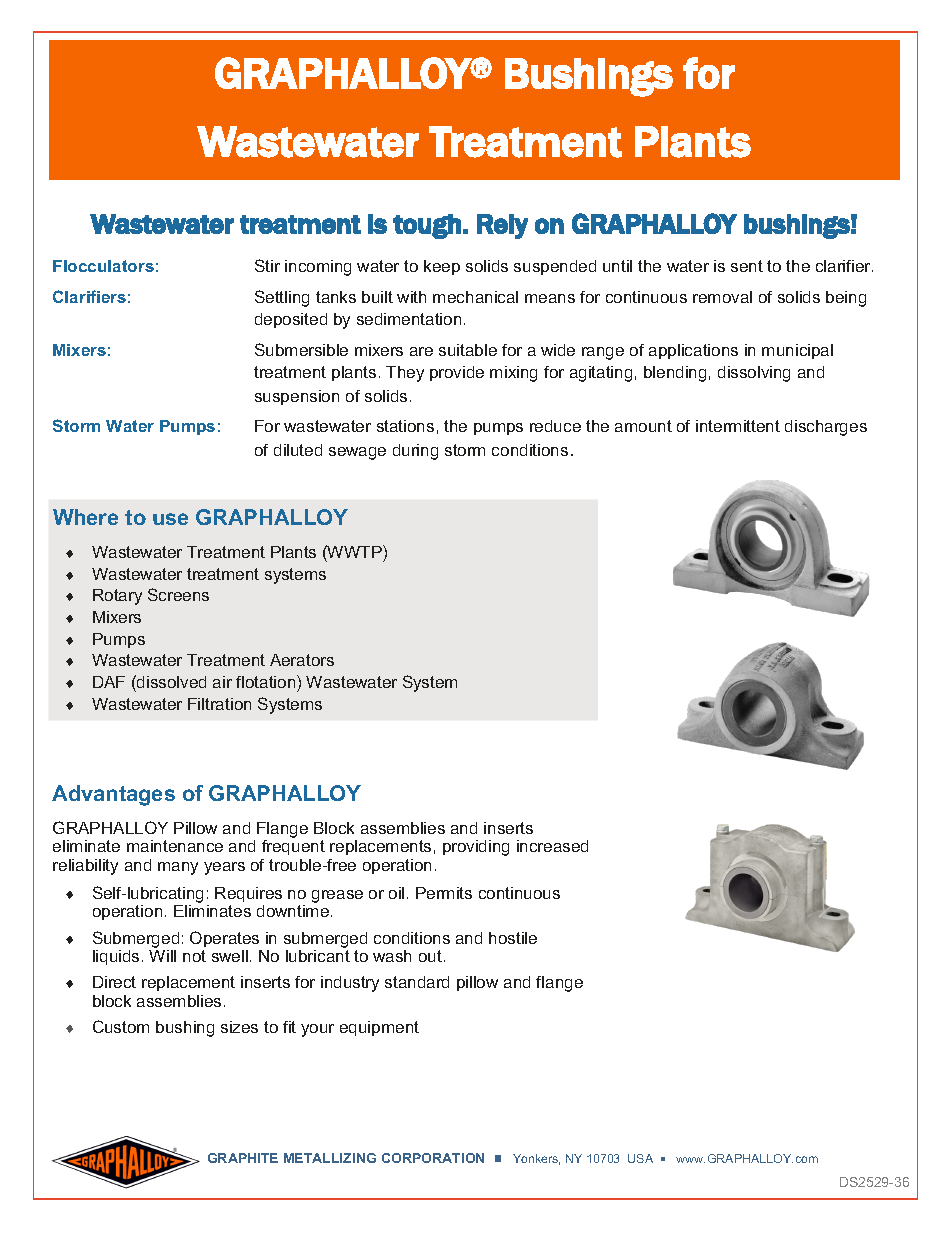  What do you see at coordinates (738, 426) in the screenshot?
I see `intermittent` at bounding box center [738, 426].
